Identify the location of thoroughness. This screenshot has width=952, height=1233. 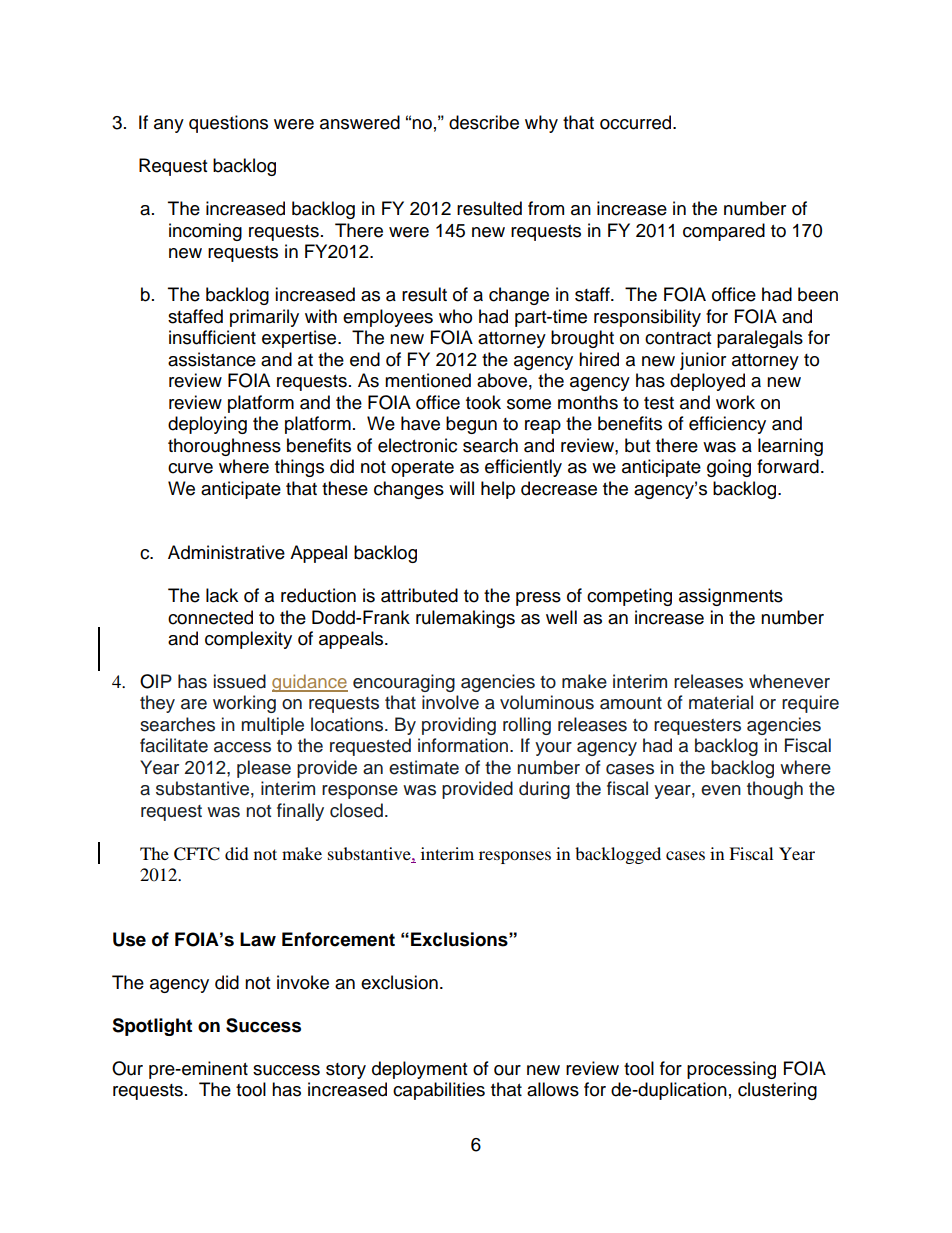
(224, 447).
